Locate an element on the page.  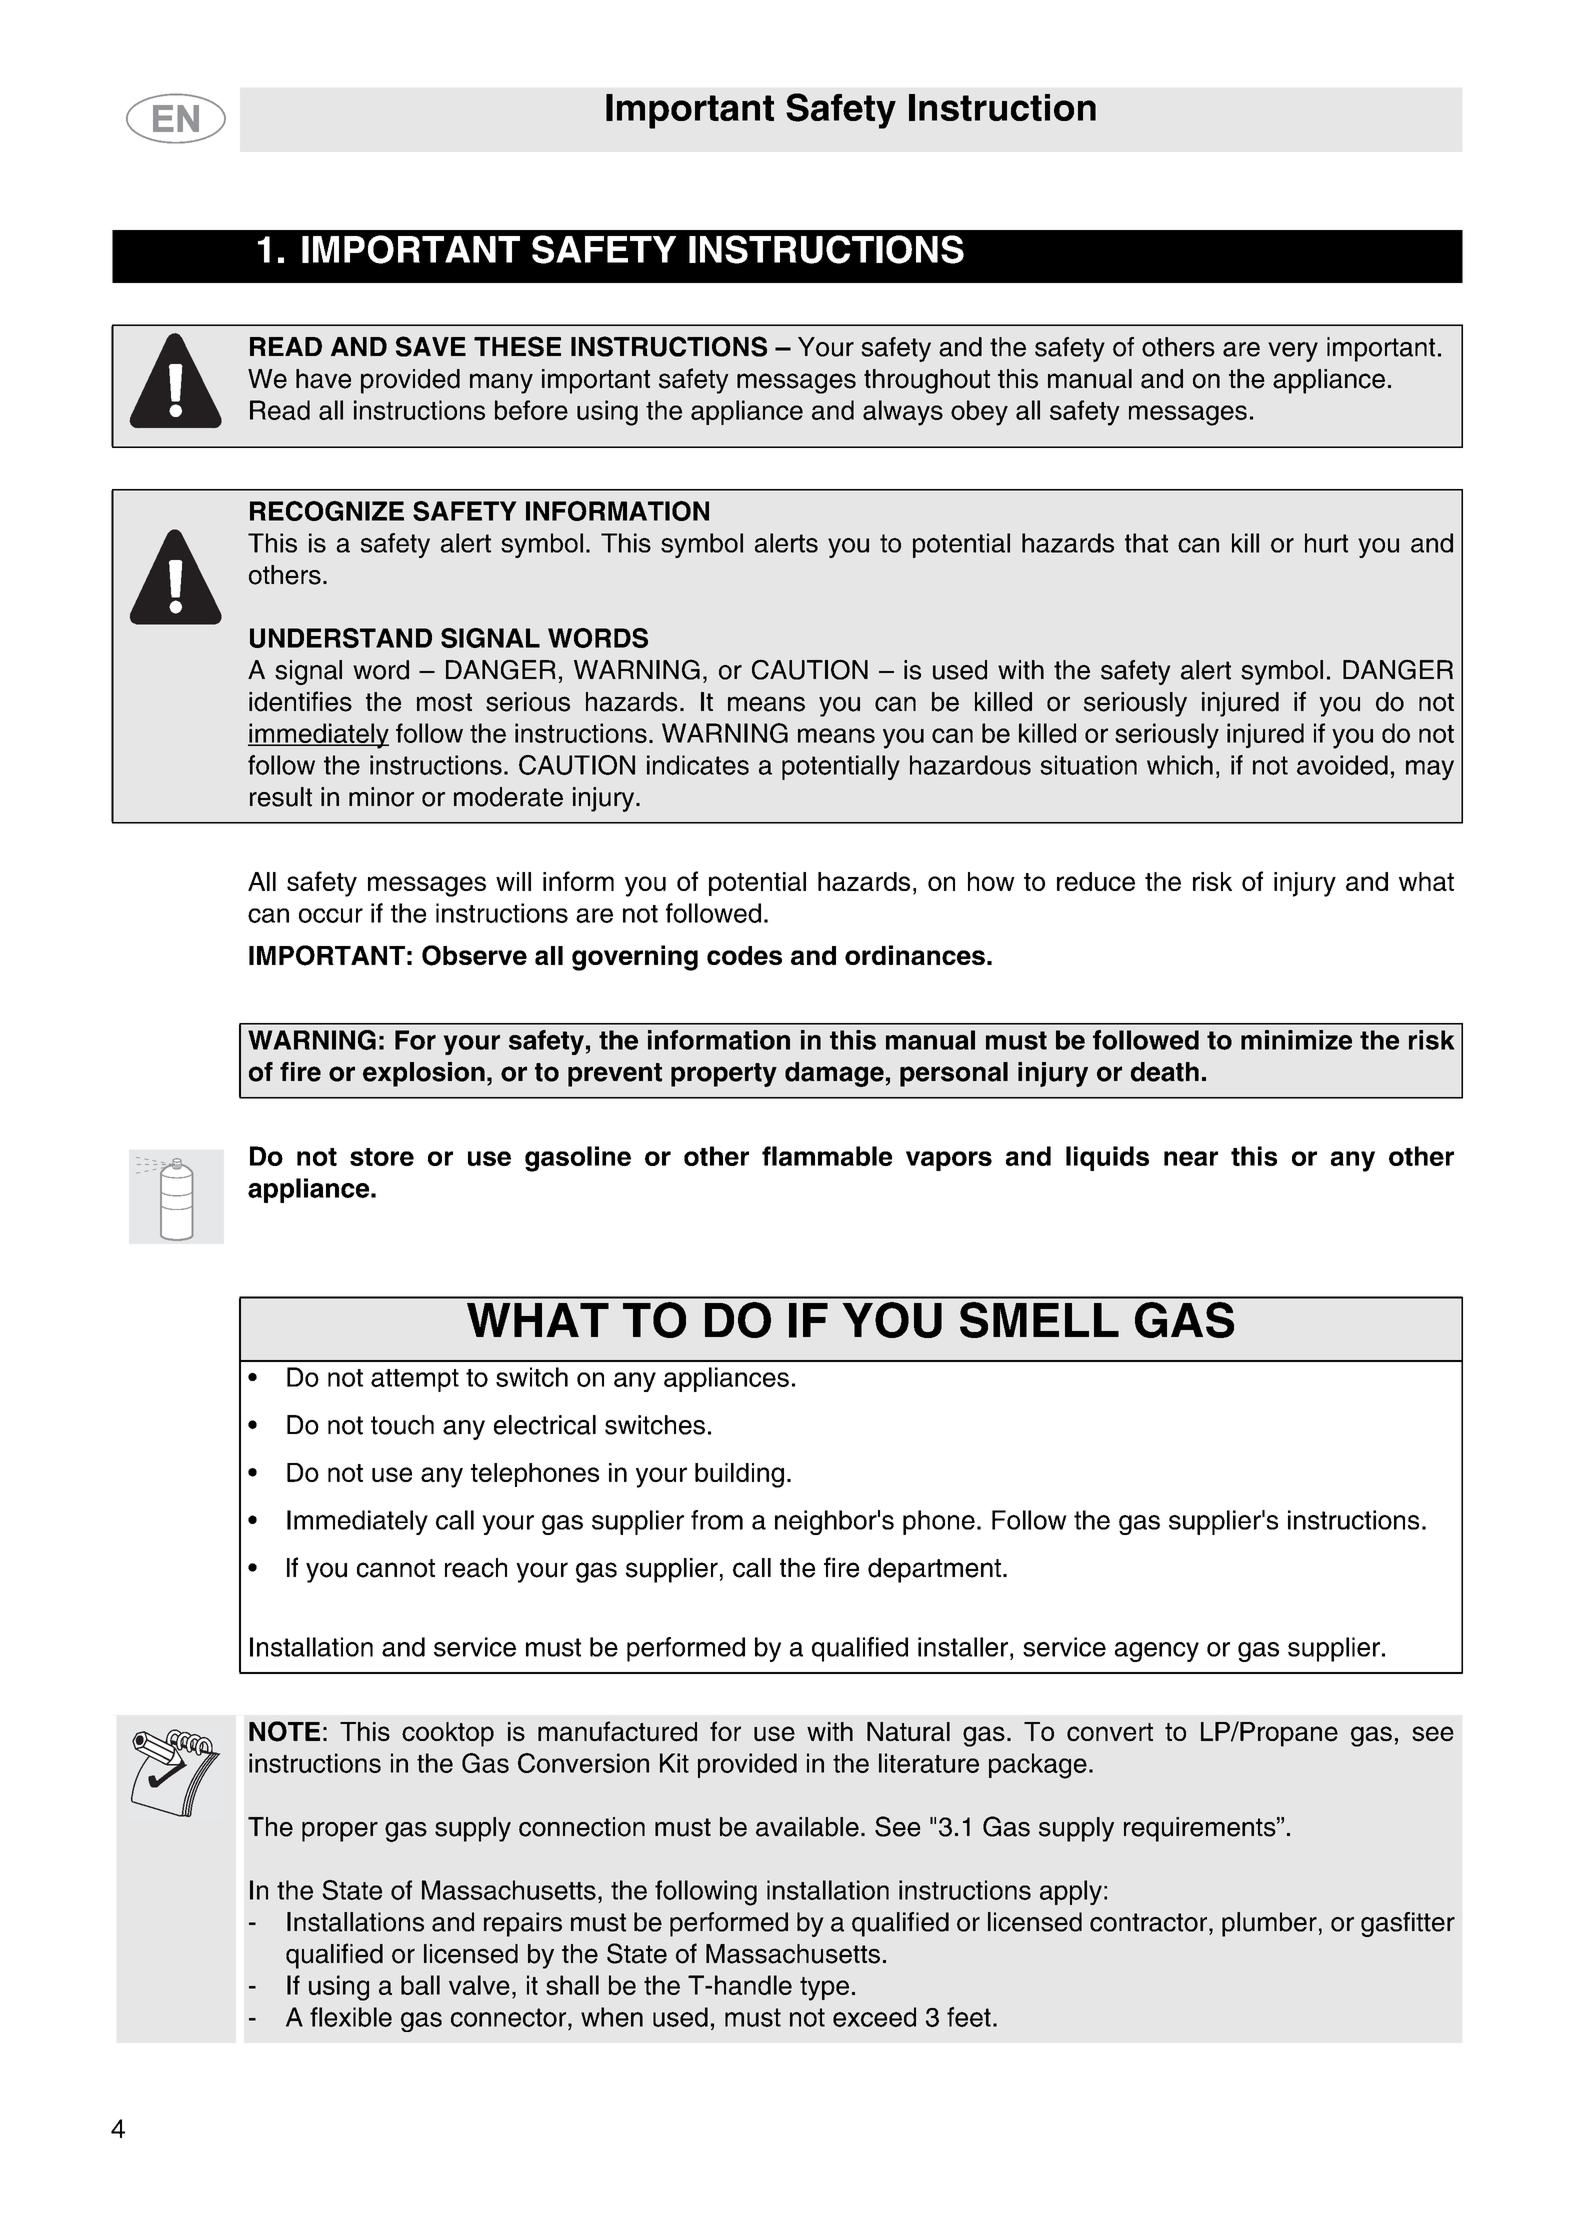
department is located at coordinates (934, 1570).
